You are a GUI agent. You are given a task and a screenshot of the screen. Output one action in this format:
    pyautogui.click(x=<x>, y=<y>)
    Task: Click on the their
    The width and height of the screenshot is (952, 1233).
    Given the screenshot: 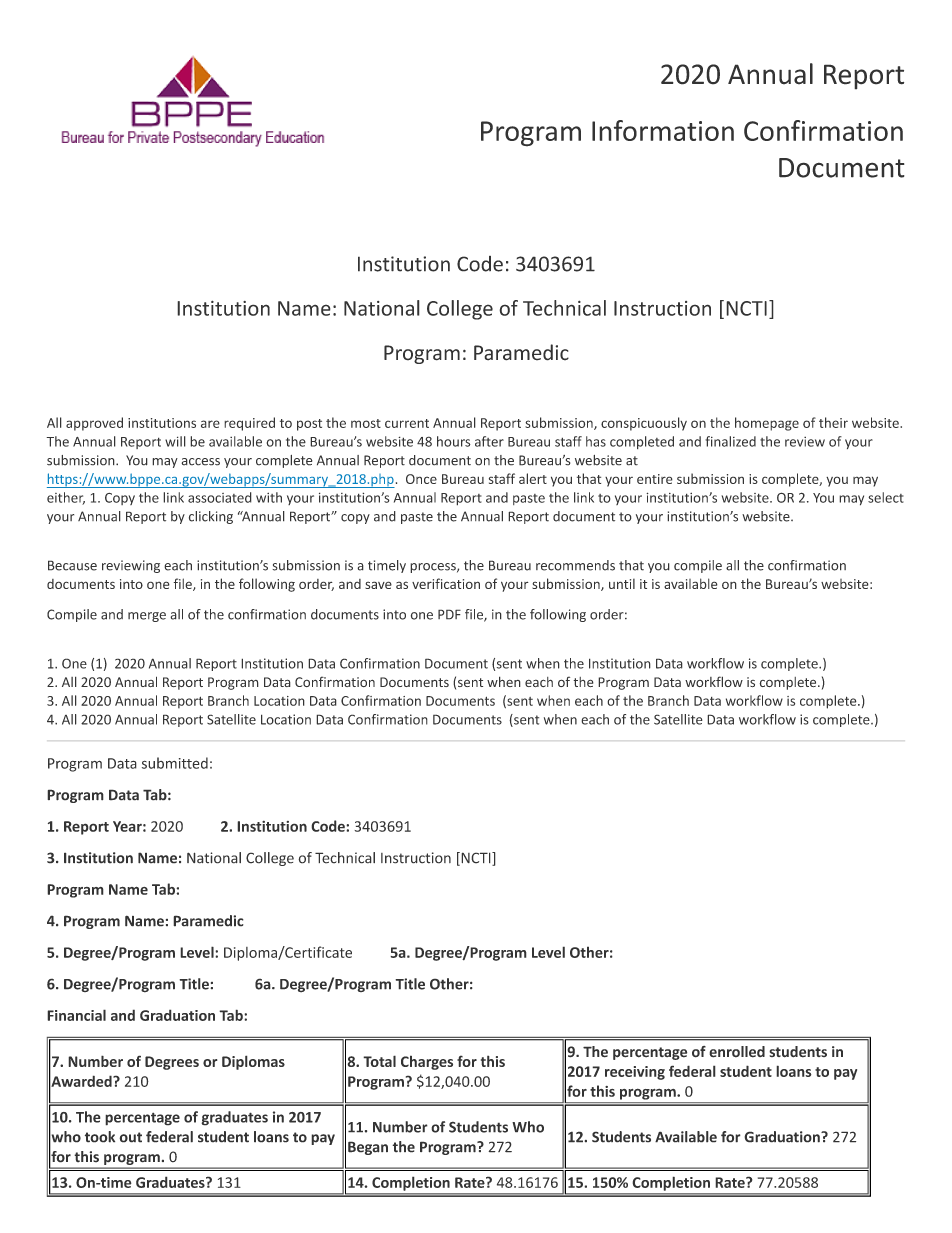 What is the action you would take?
    pyautogui.click(x=833, y=422)
